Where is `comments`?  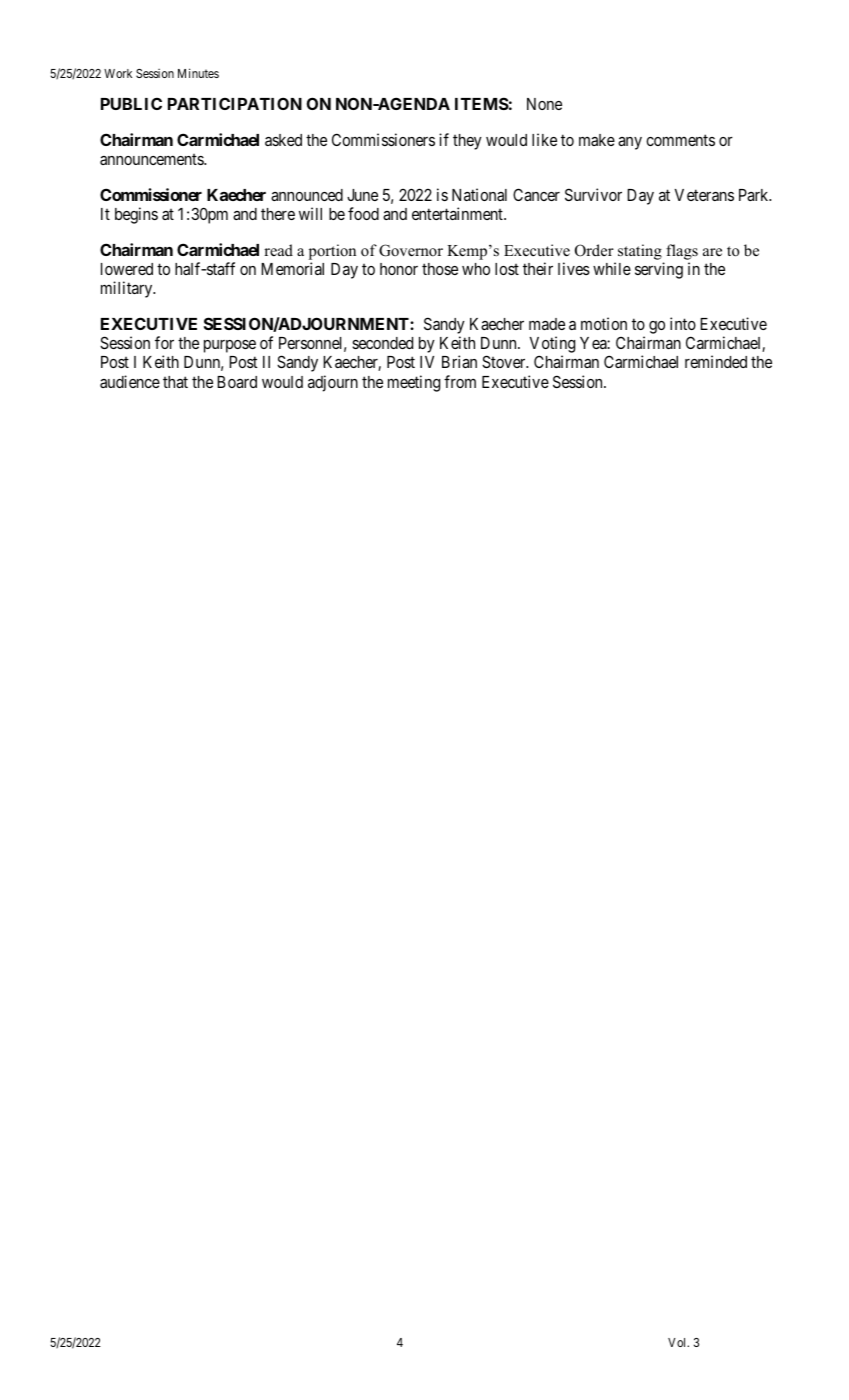
comments is located at coordinates (680, 140).
